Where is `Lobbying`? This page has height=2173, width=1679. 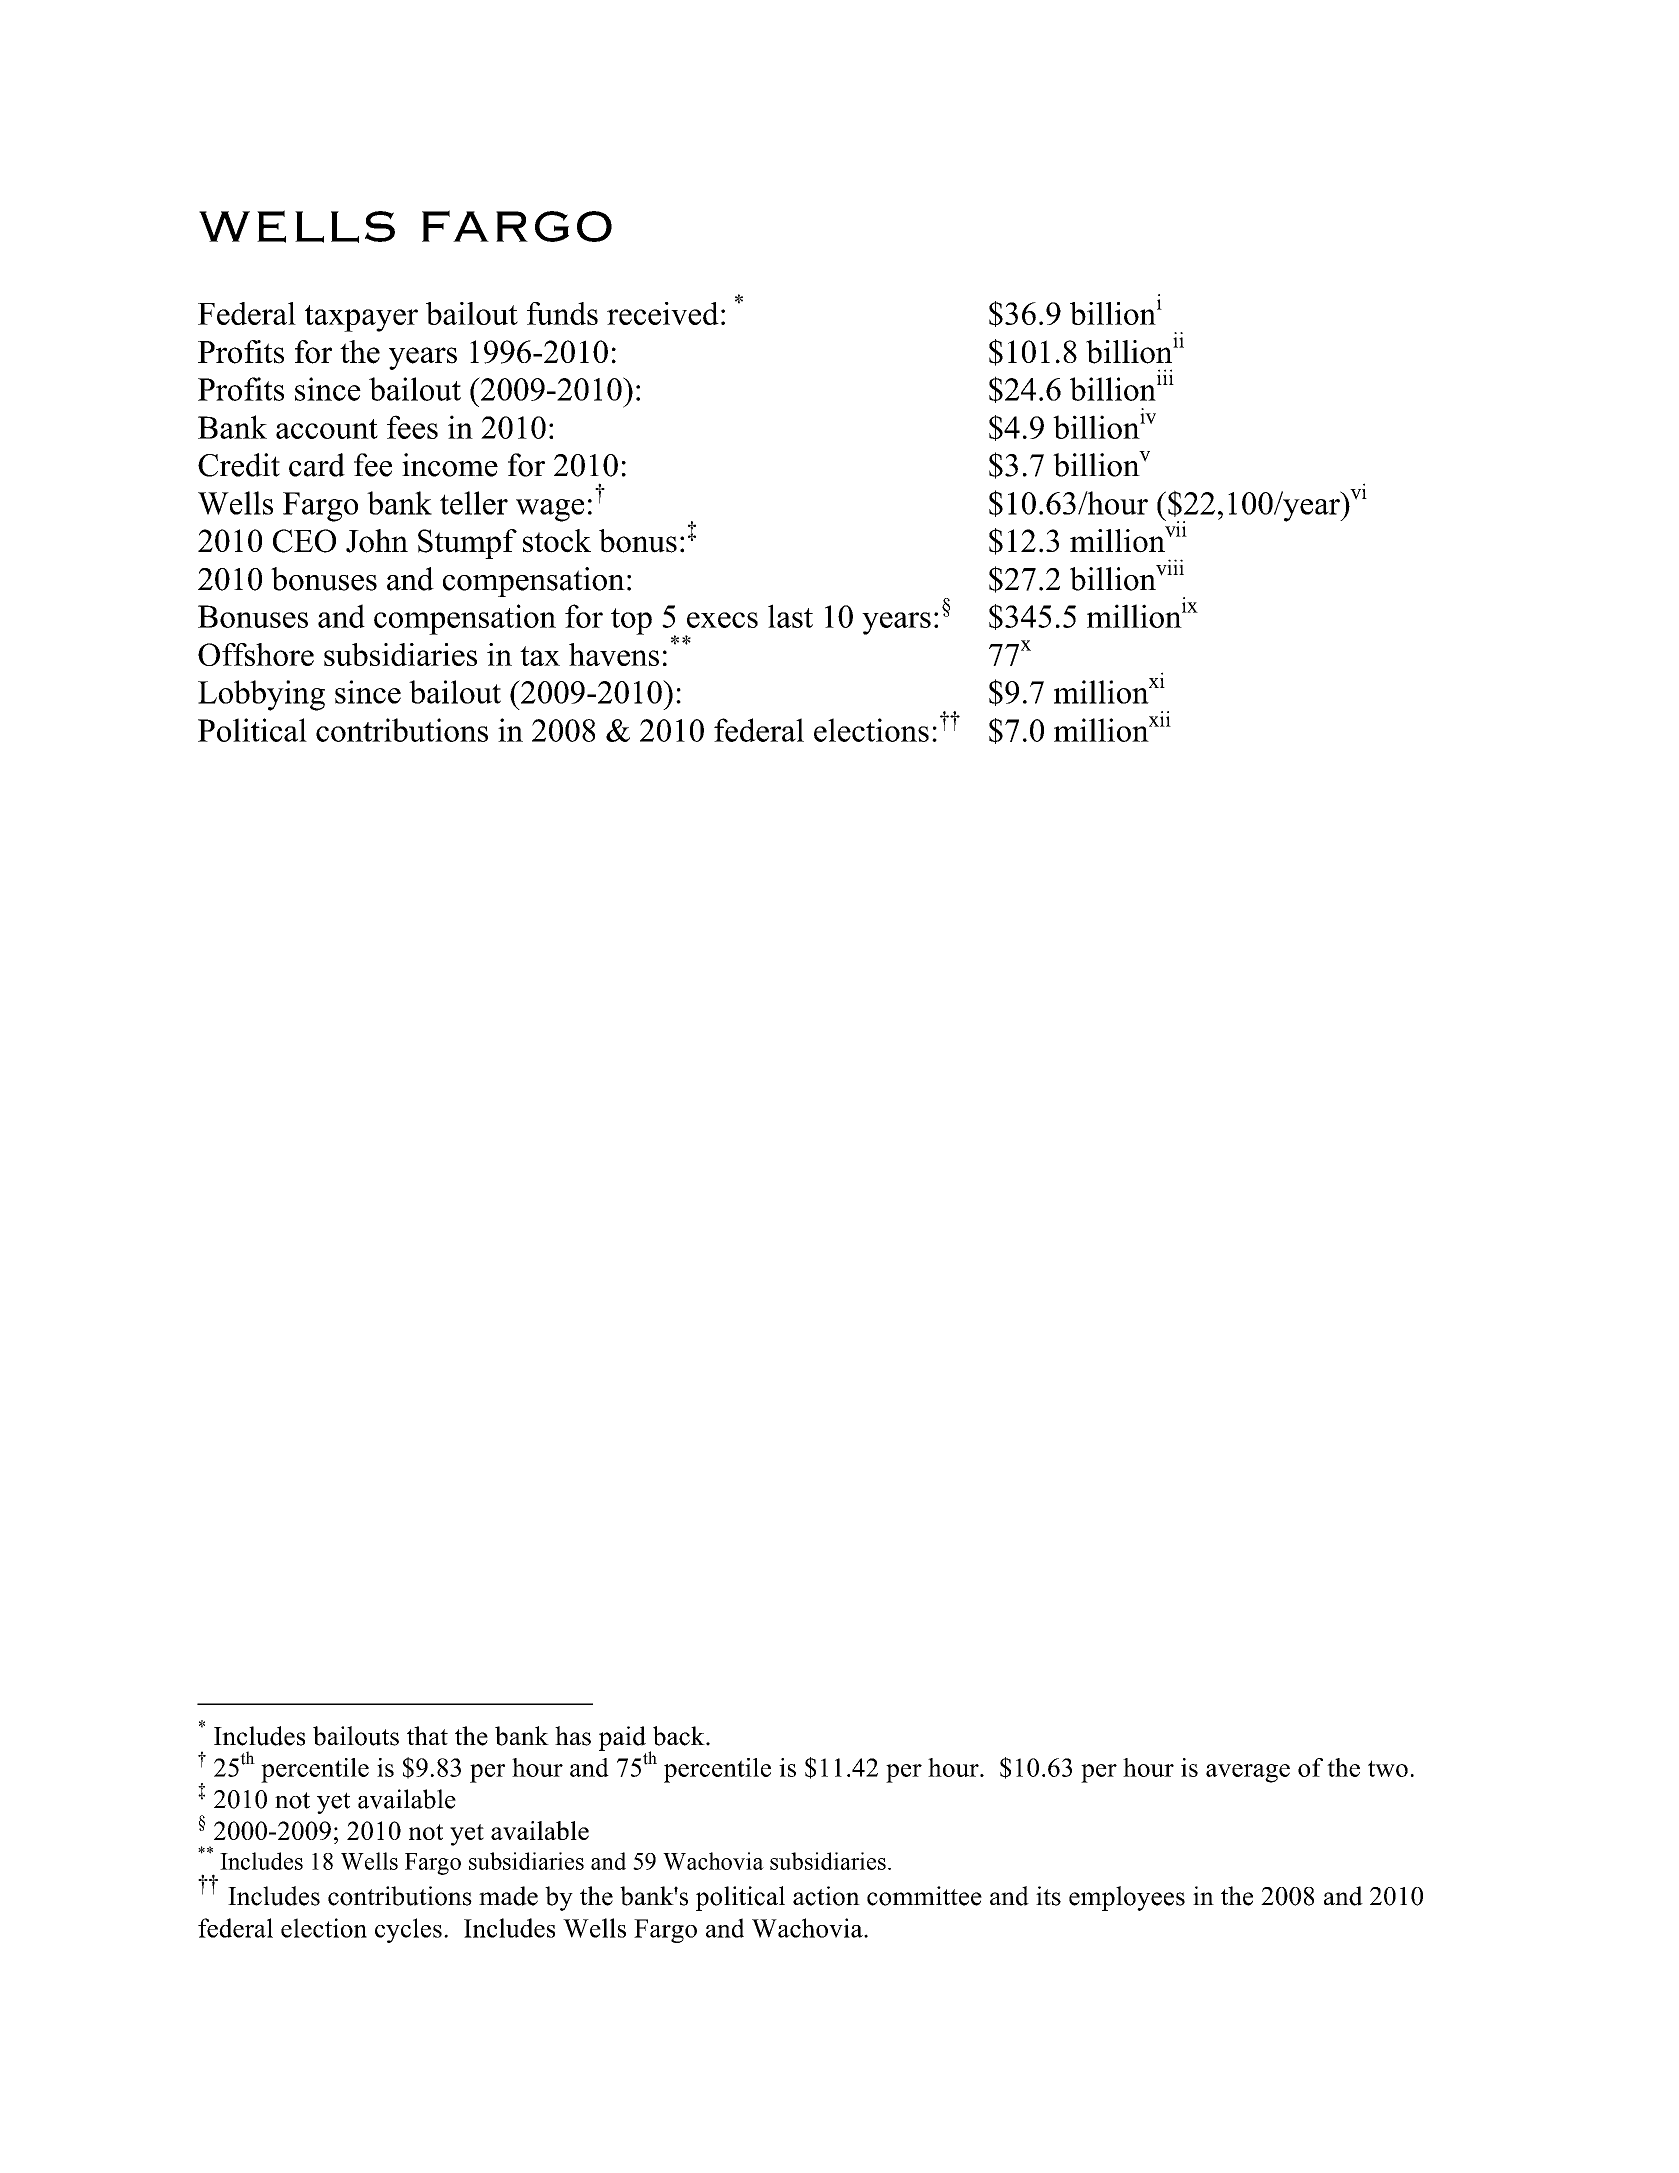
Lobbying is located at coordinates (261, 695).
